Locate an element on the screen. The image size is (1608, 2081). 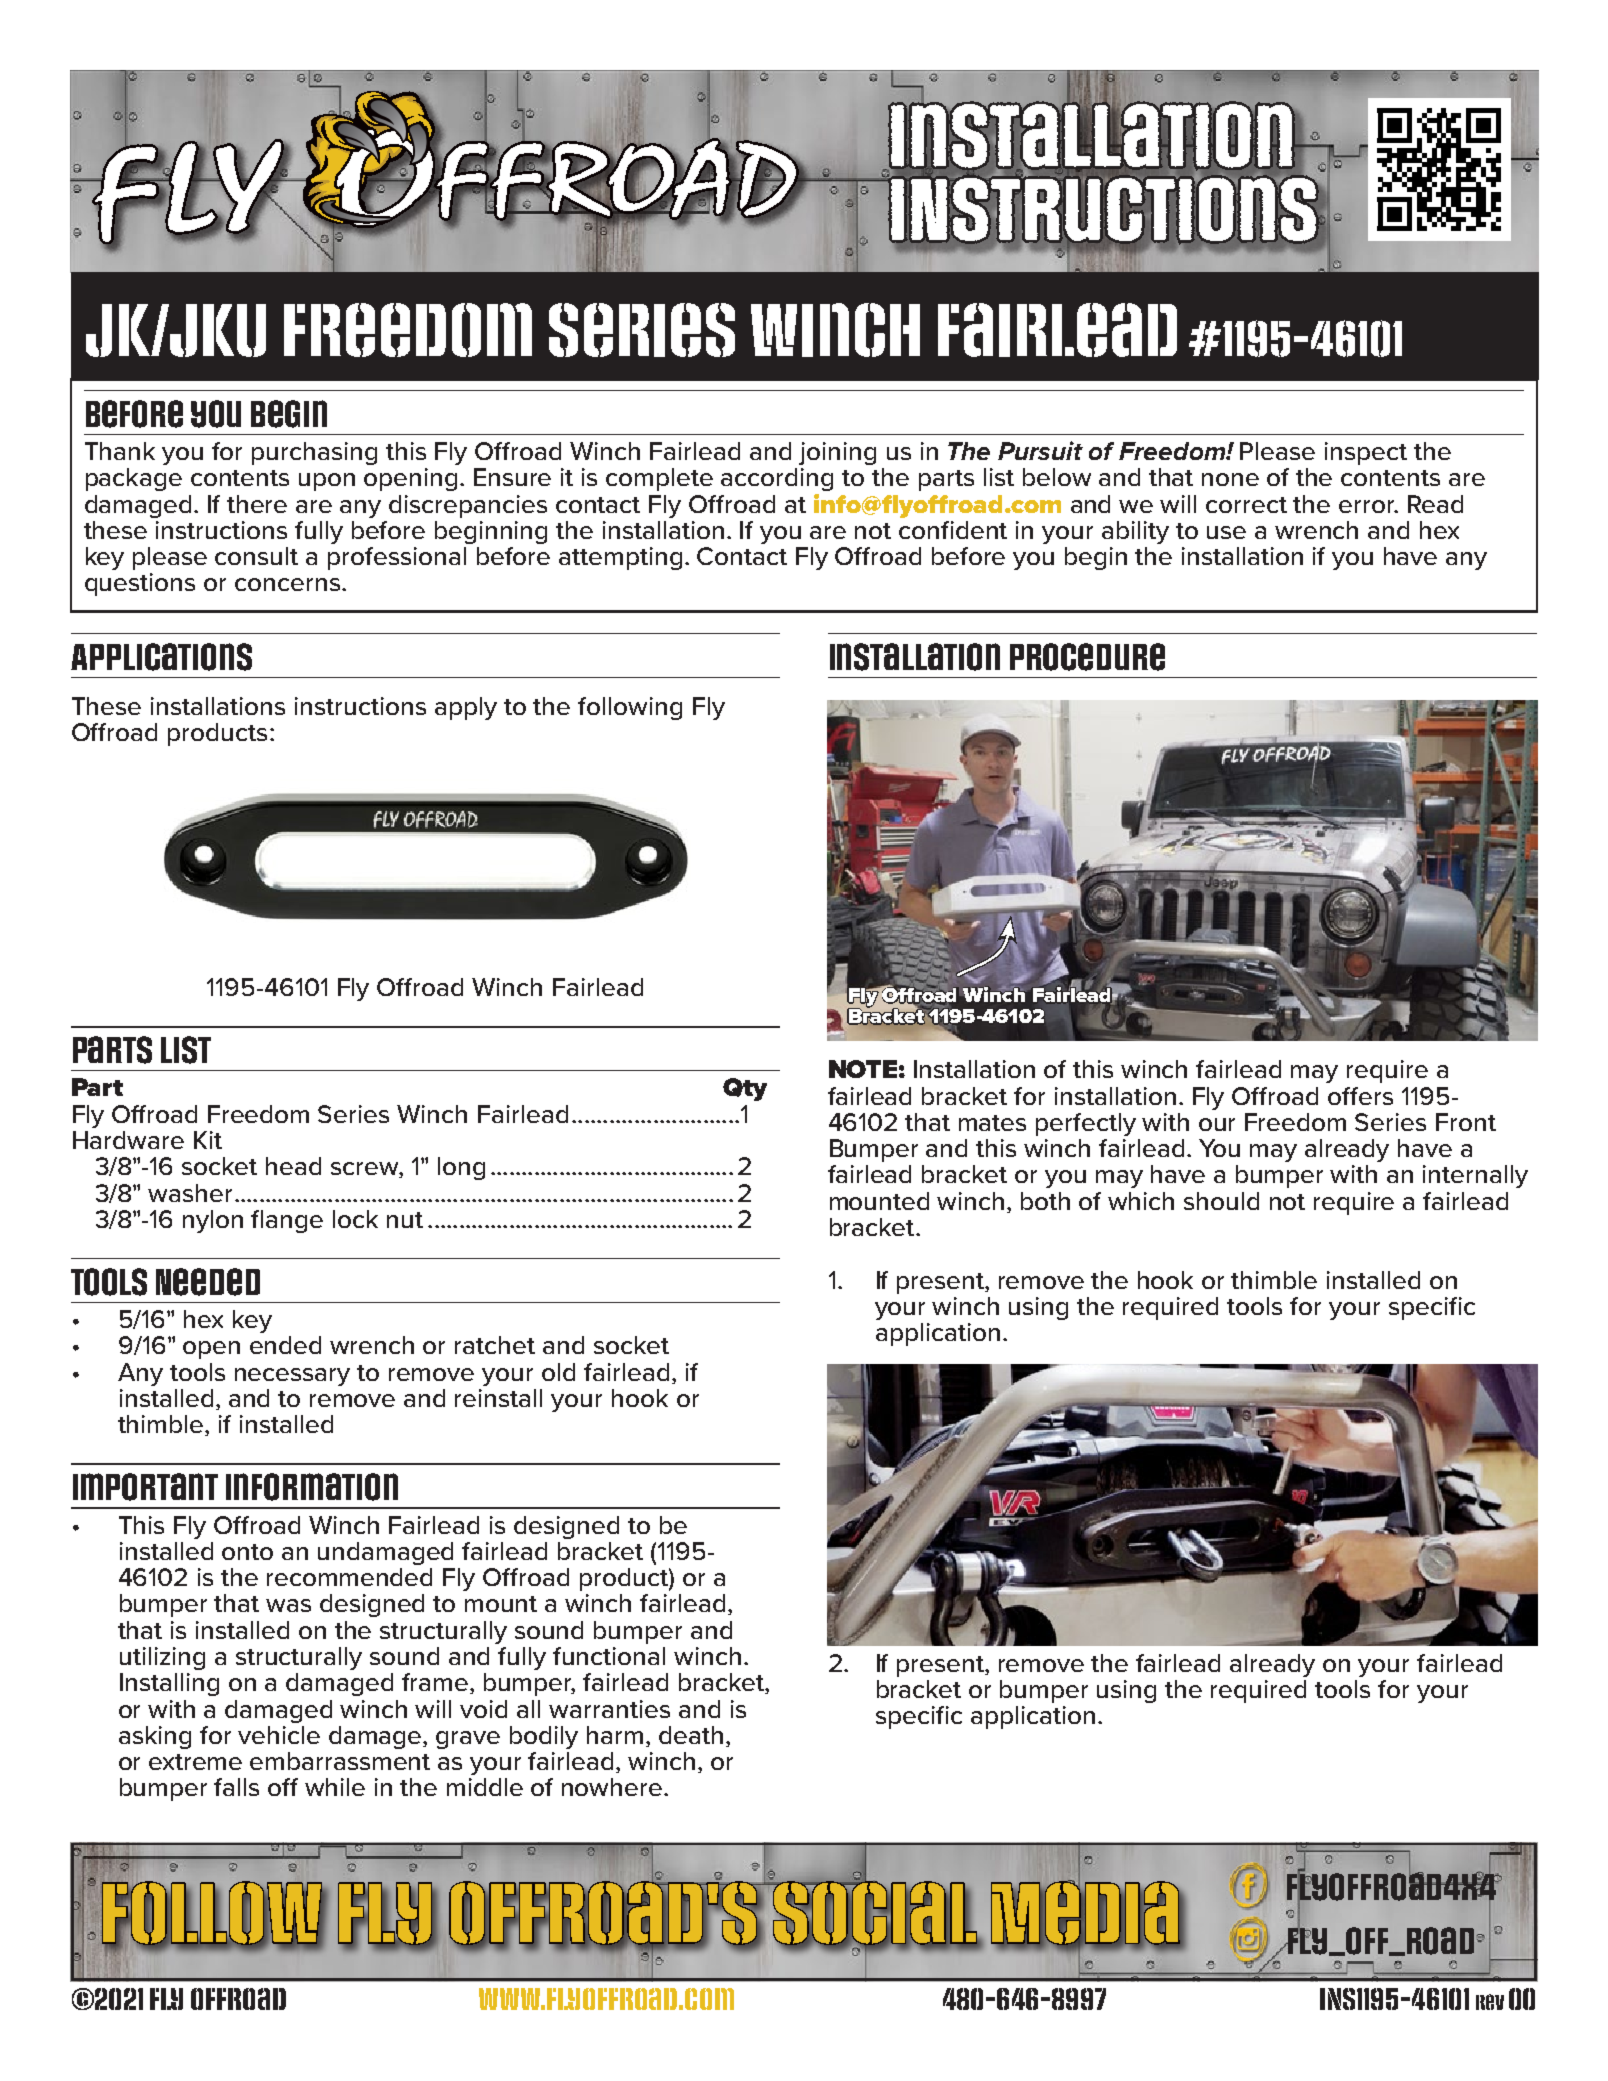
Important is located at coordinates (145, 1487).
